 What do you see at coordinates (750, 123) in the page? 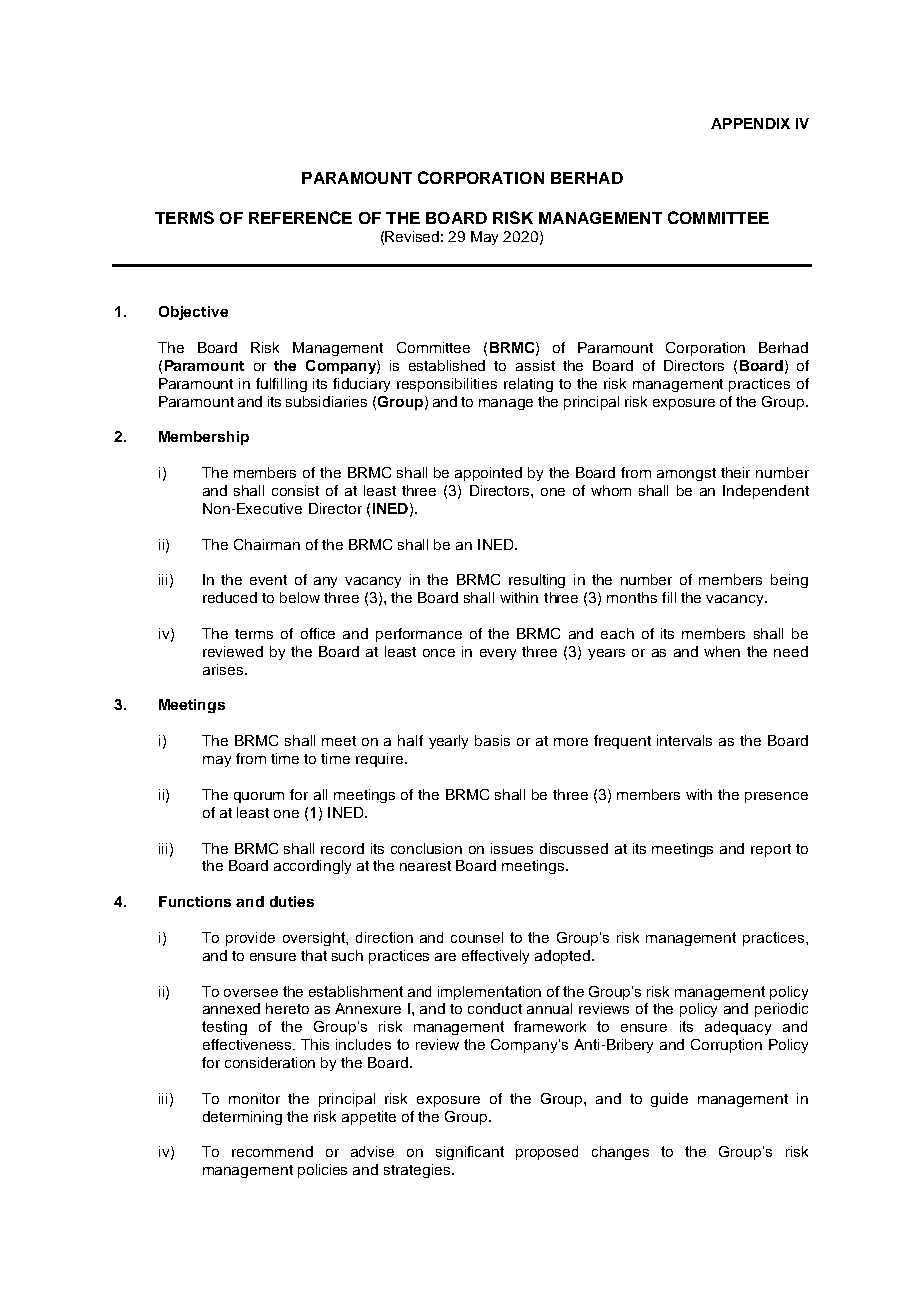
I see `APPENDIX` at bounding box center [750, 123].
